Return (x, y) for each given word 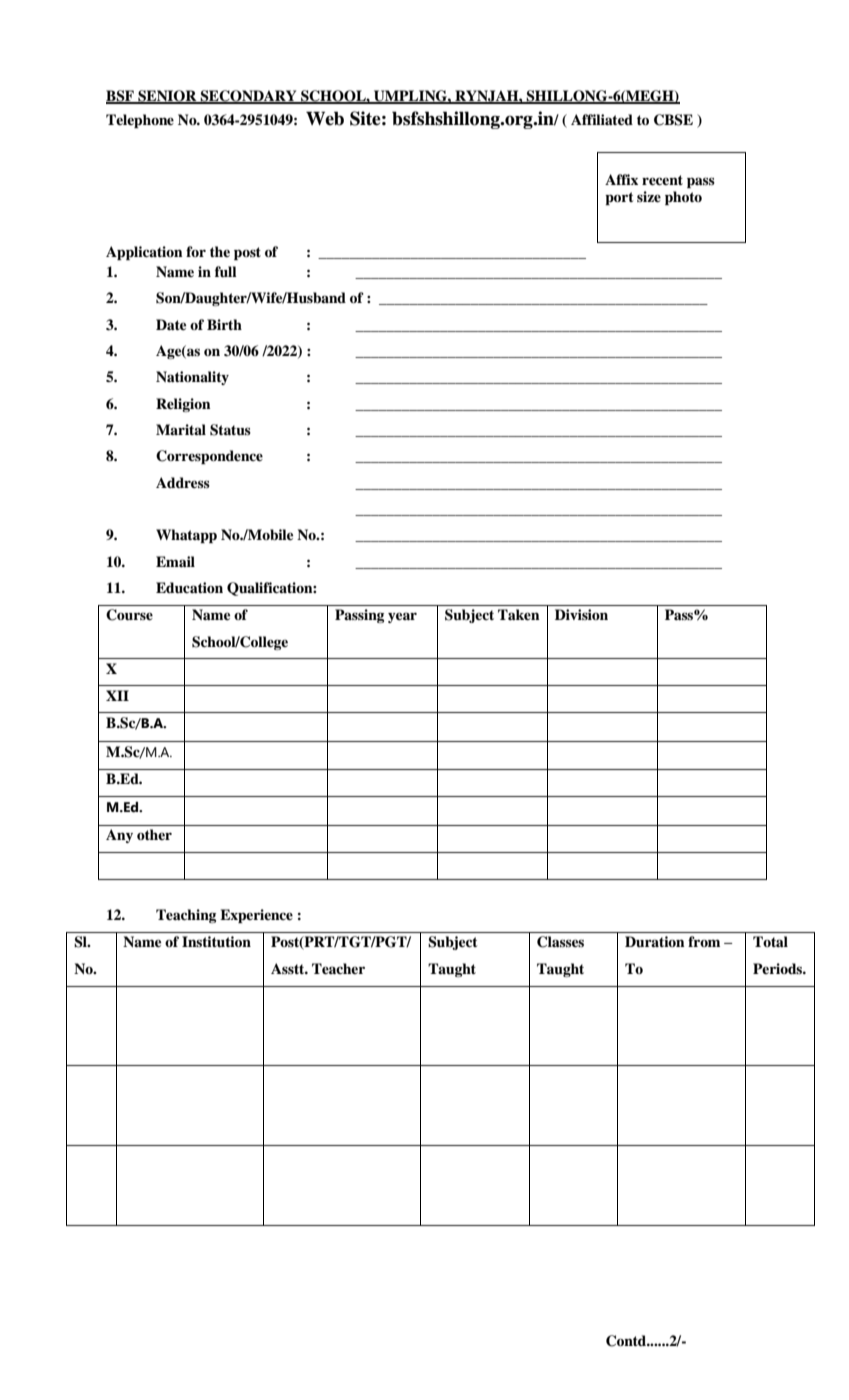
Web (325, 118)
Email (175, 561)
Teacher (338, 969)
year (402, 617)
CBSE (673, 120)
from (704, 941)
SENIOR (167, 96)
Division (581, 614)
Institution (216, 942)
